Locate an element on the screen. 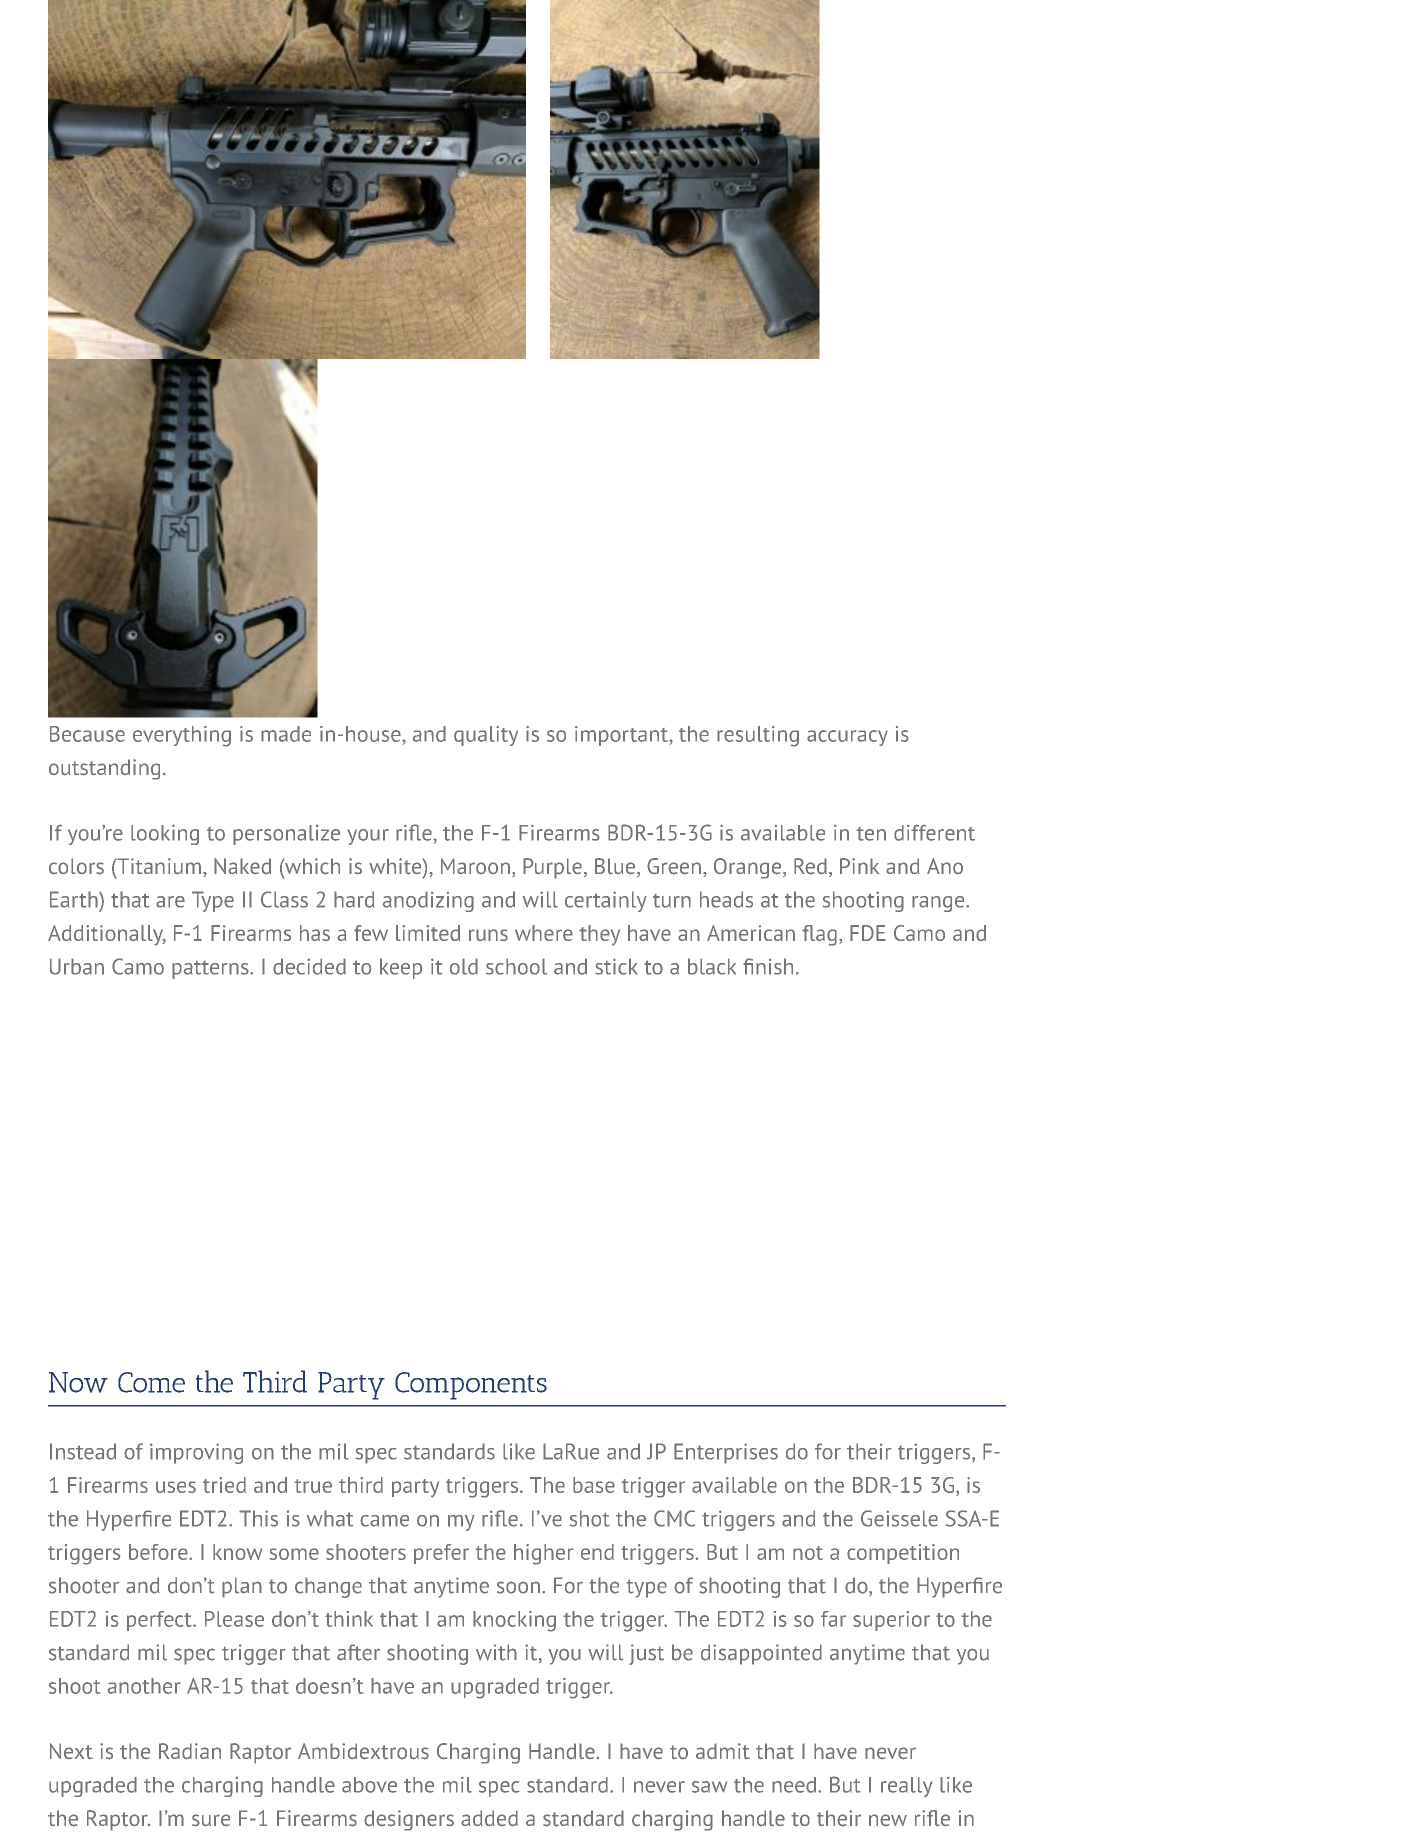  school is located at coordinates (516, 966).
